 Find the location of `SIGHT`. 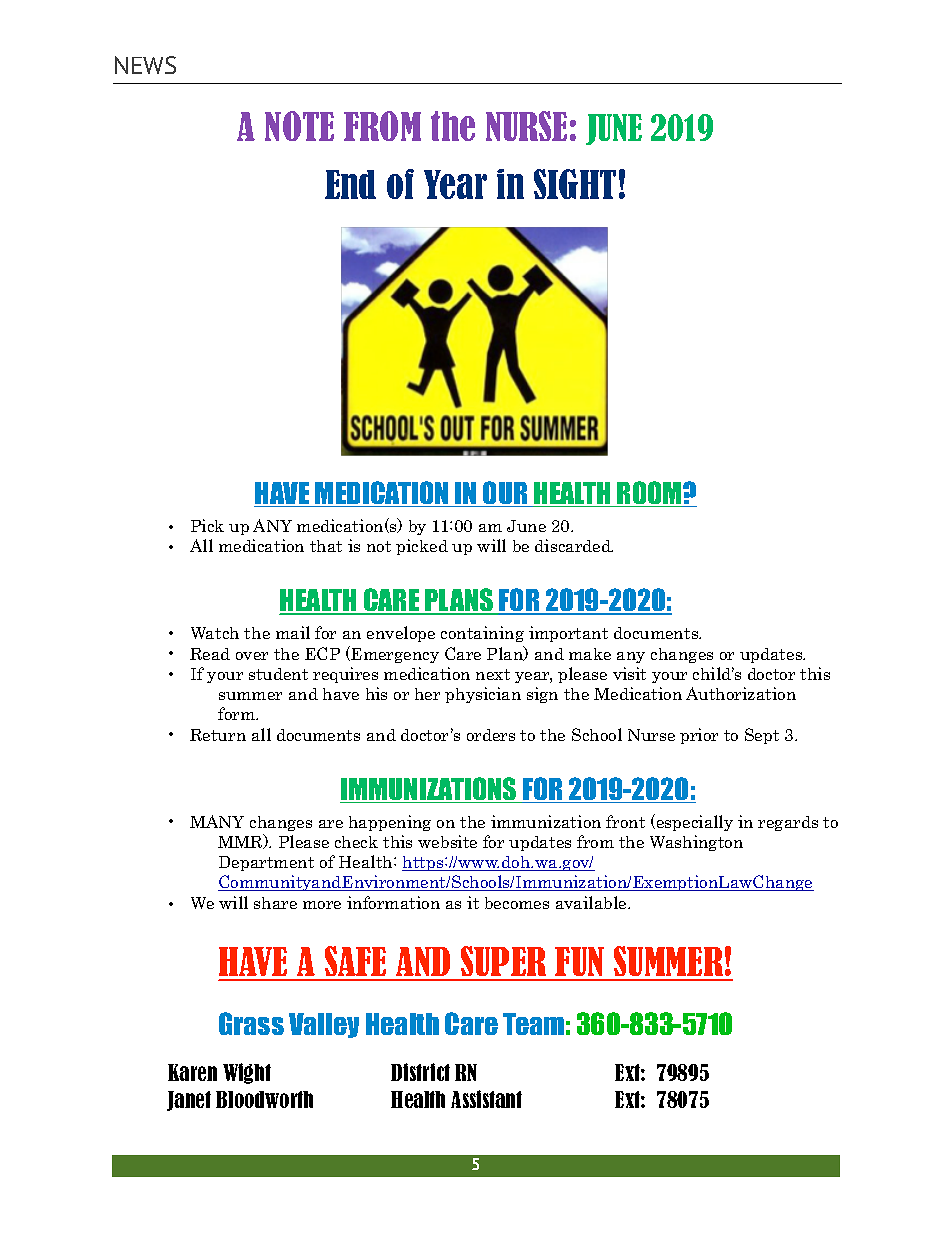

SIGHT is located at coordinates (575, 184).
